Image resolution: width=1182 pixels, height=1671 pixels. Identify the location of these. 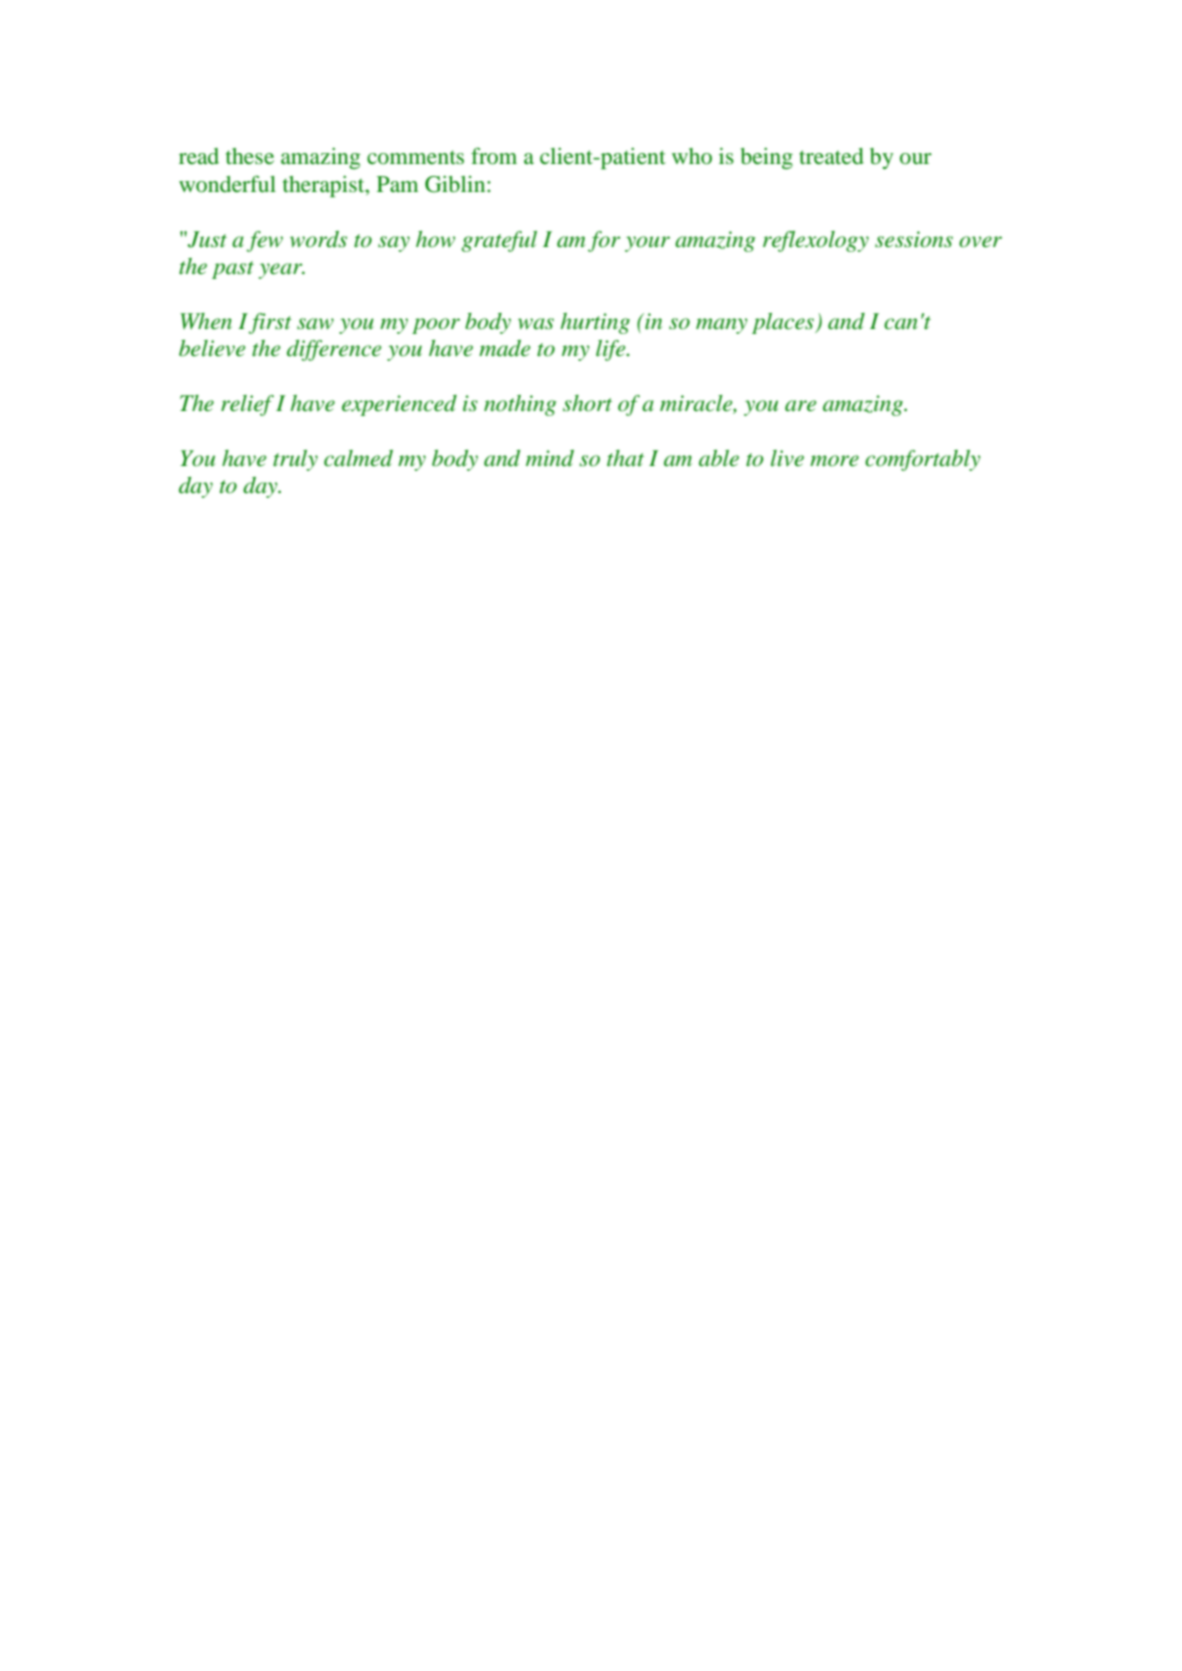
(250, 156).
